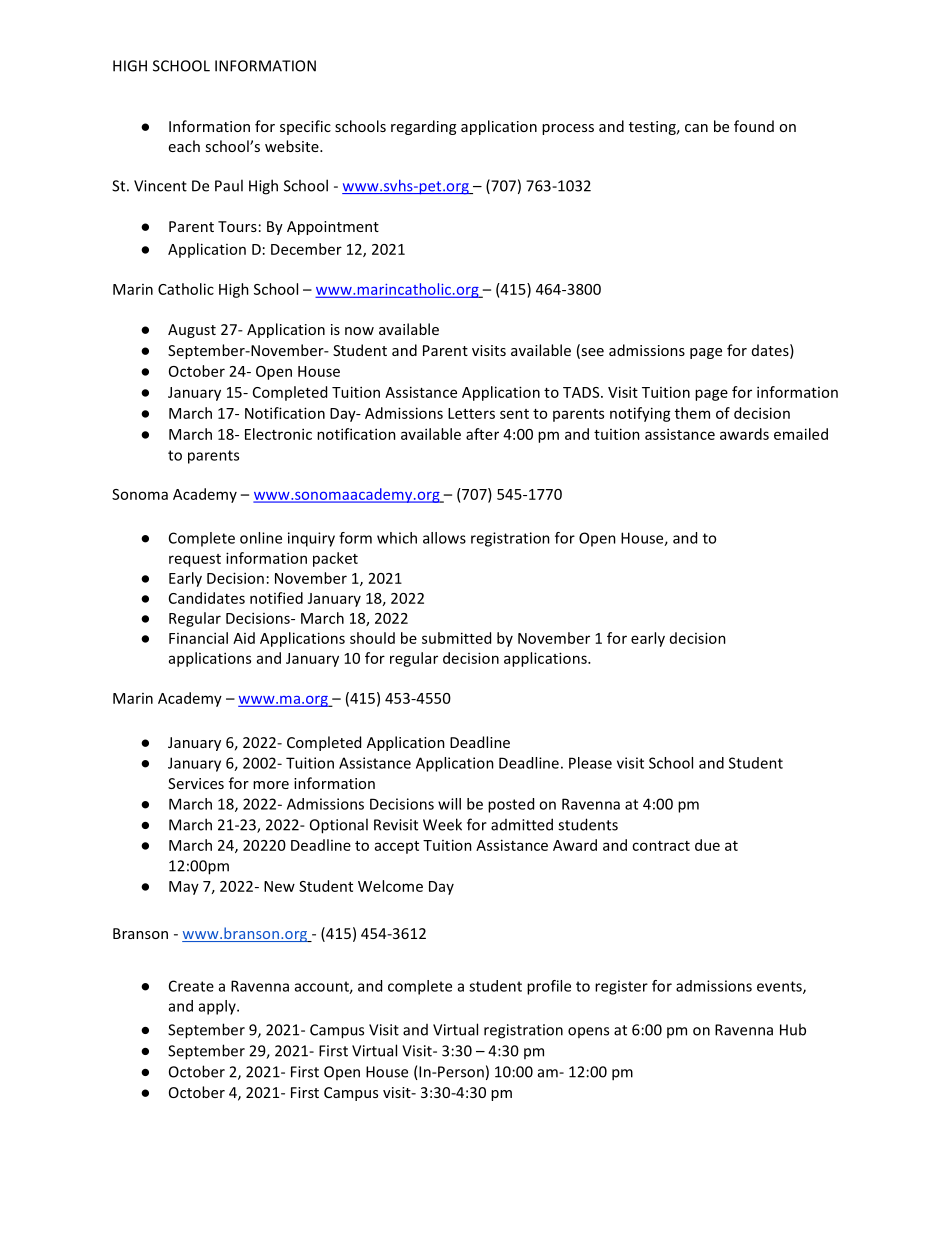 The height and width of the screenshot is (1233, 952). What do you see at coordinates (218, 1007) in the screenshot?
I see `apply` at bounding box center [218, 1007].
